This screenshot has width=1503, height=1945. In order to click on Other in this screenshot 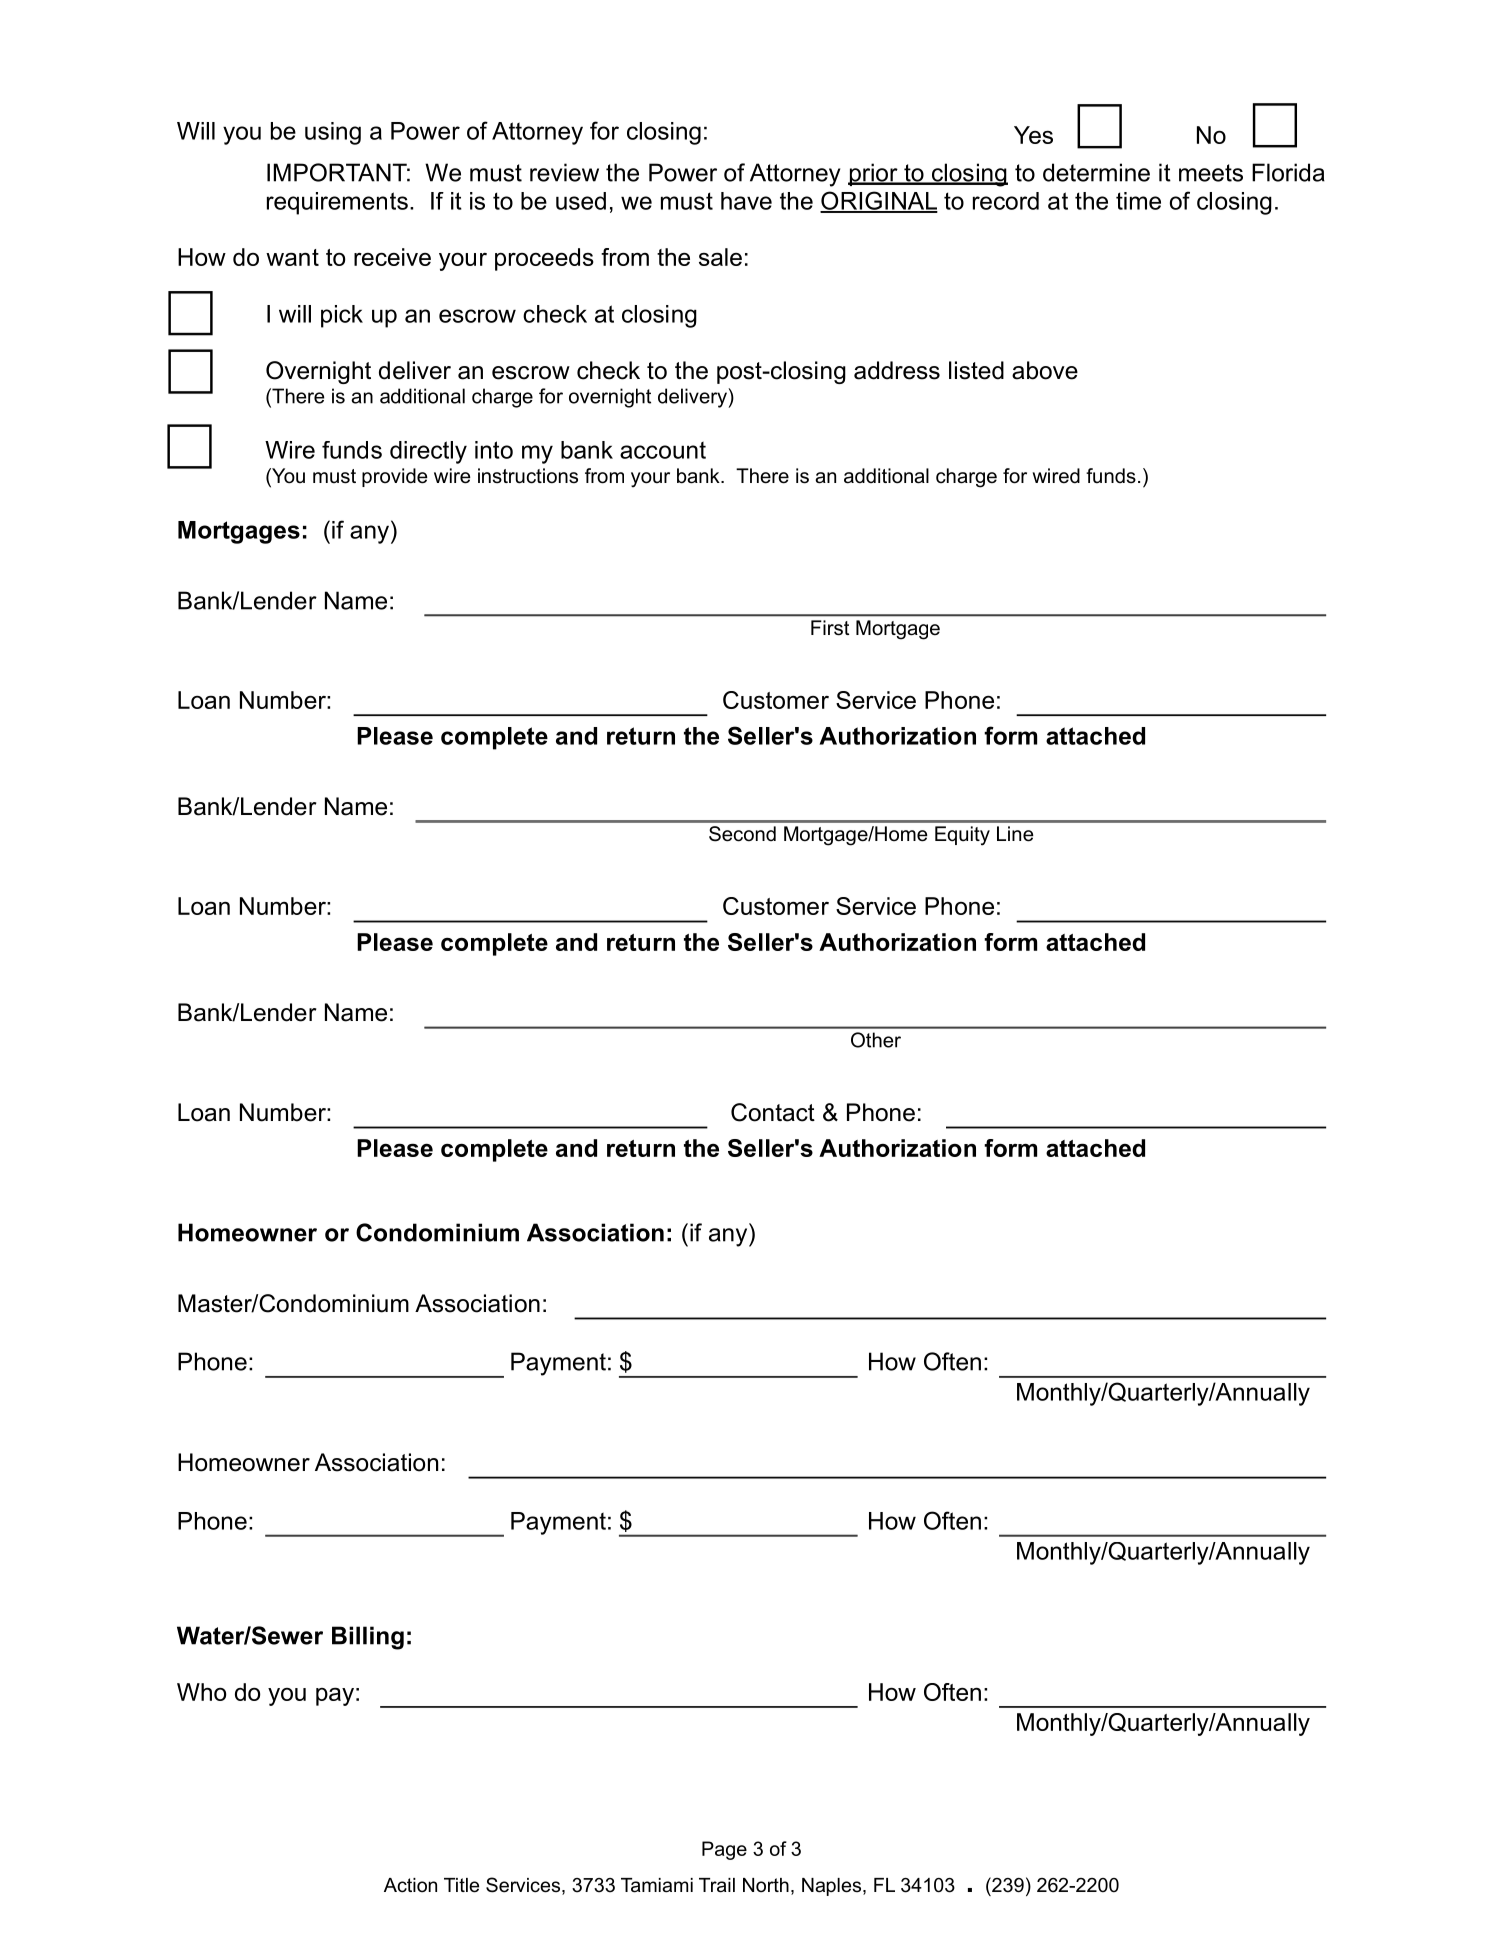, I will do `click(876, 1040)`.
